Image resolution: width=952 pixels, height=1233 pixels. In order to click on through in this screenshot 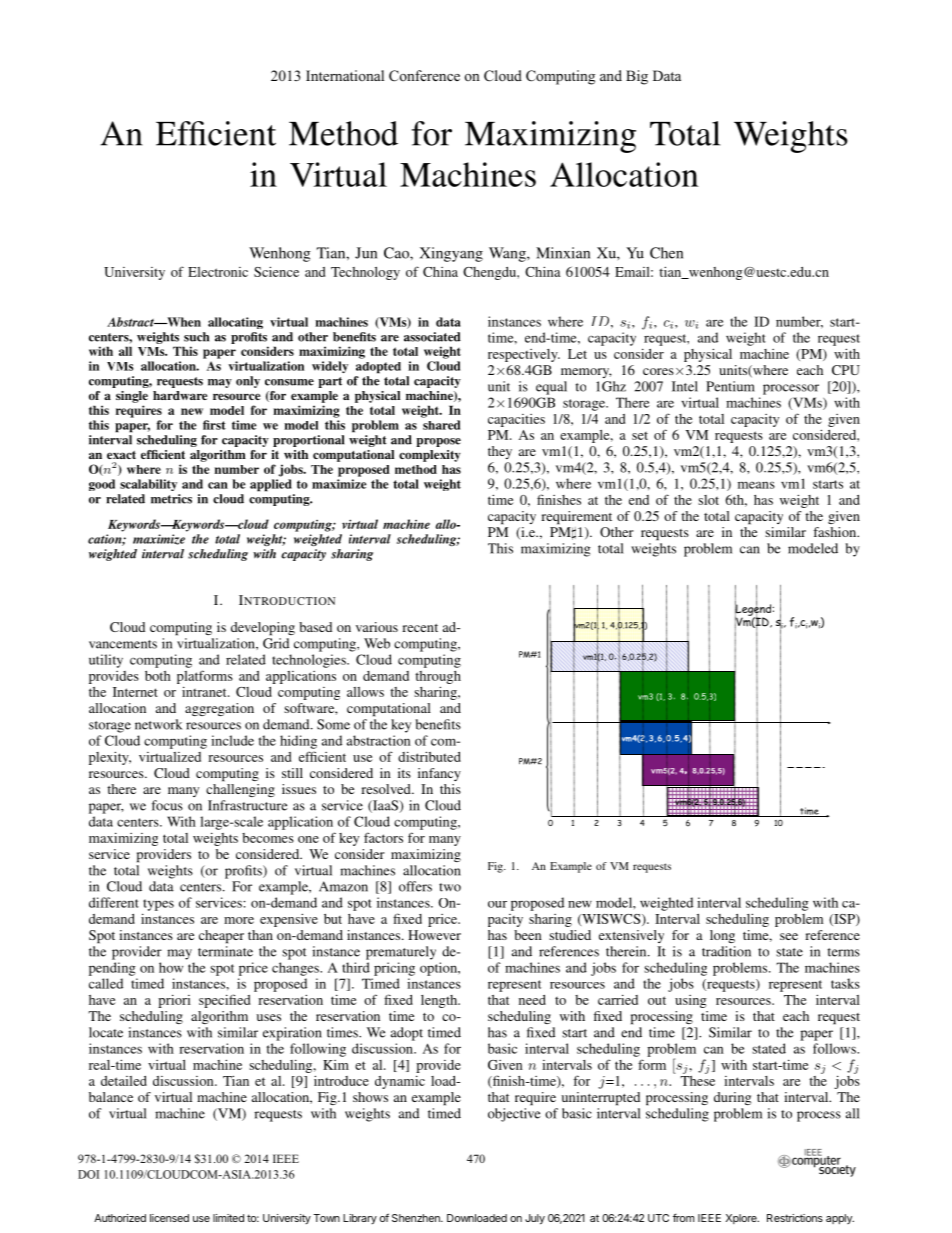, I will do `click(438, 677)`.
